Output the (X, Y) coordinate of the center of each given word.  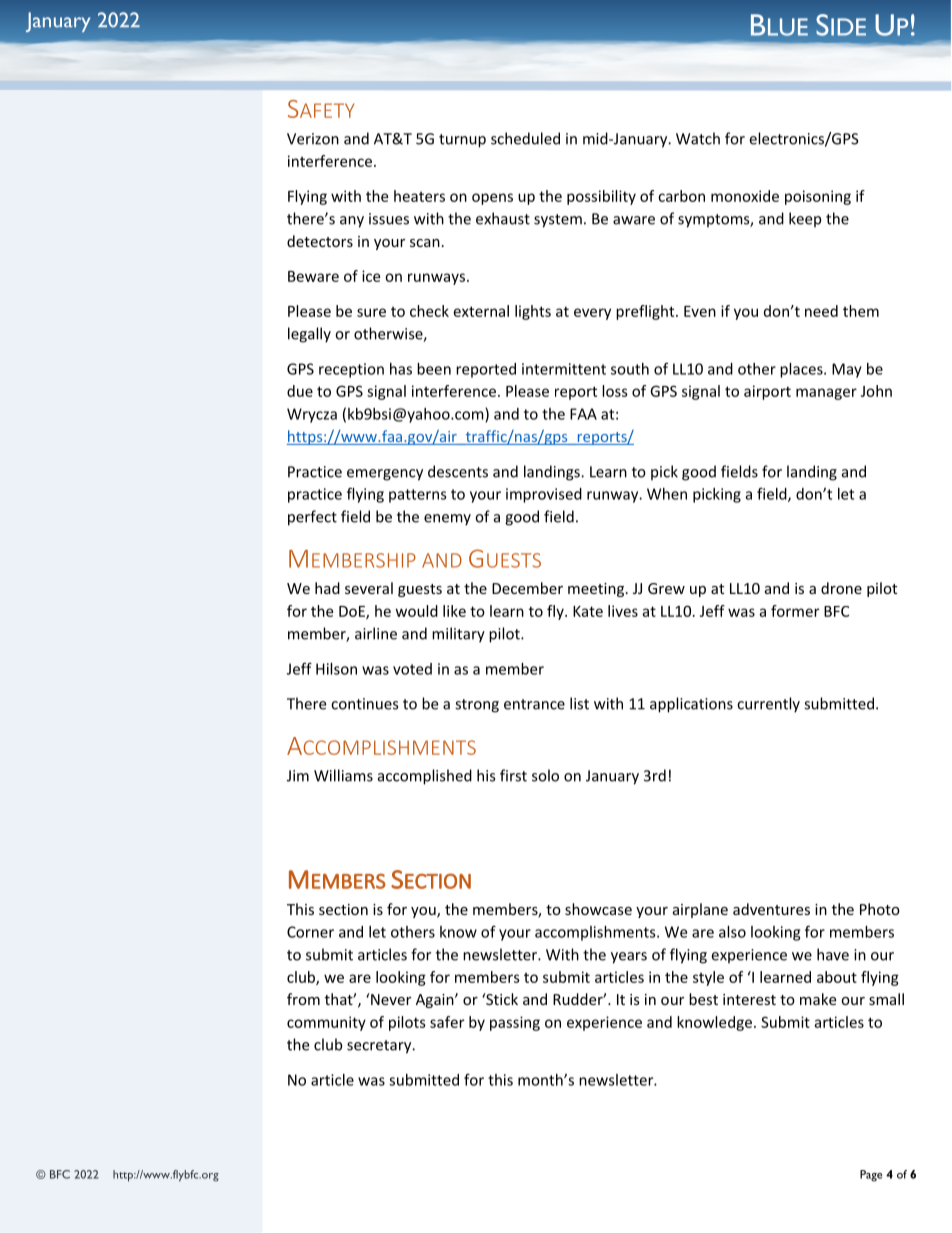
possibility (601, 197)
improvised (544, 495)
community (326, 1023)
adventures (771, 909)
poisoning (818, 197)
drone (841, 588)
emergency (385, 475)
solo (545, 775)
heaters (419, 196)
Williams (343, 775)
